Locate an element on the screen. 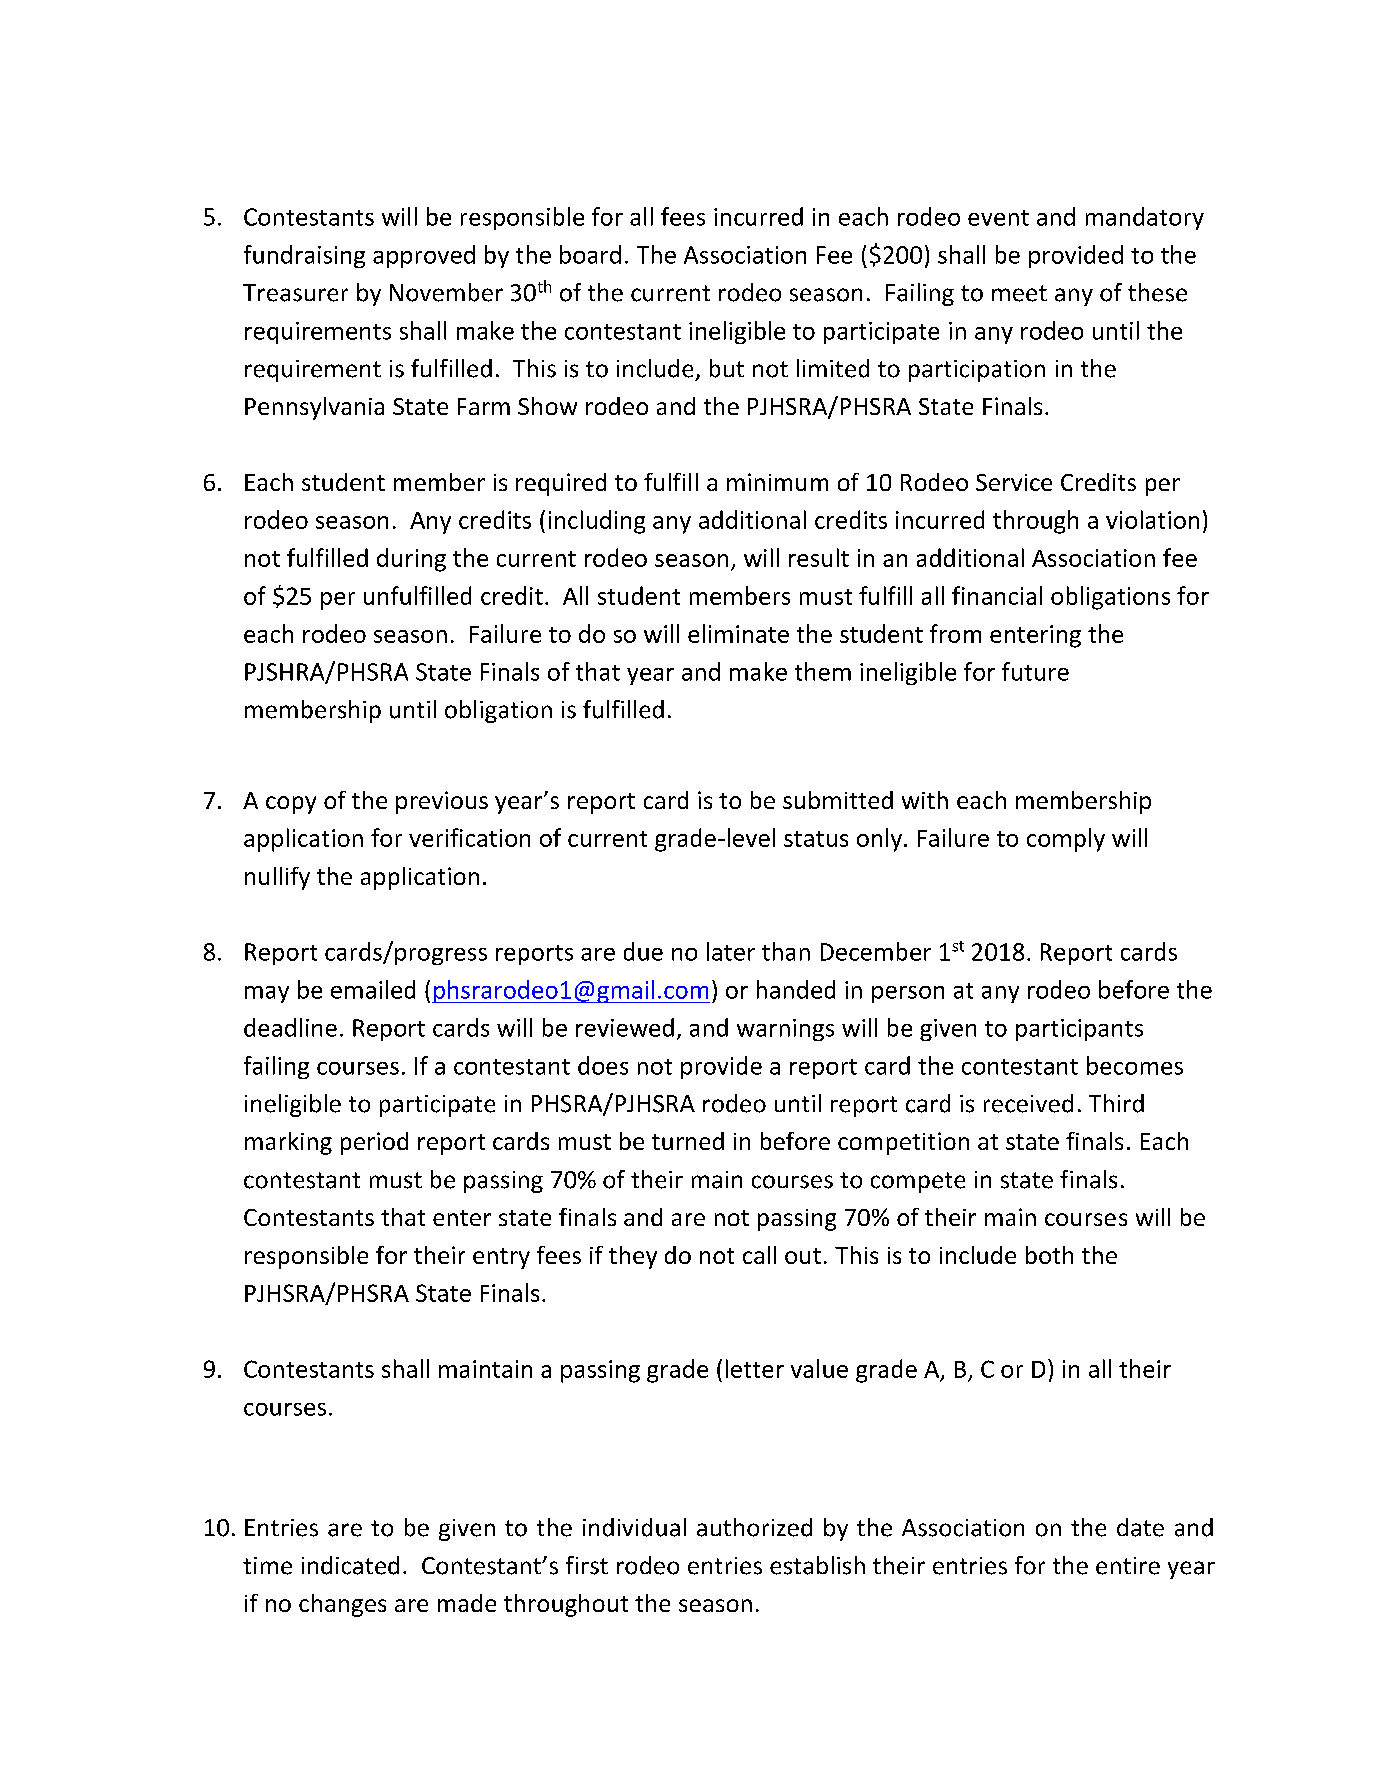 This screenshot has width=1377, height=1782. approved is located at coordinates (424, 256).
